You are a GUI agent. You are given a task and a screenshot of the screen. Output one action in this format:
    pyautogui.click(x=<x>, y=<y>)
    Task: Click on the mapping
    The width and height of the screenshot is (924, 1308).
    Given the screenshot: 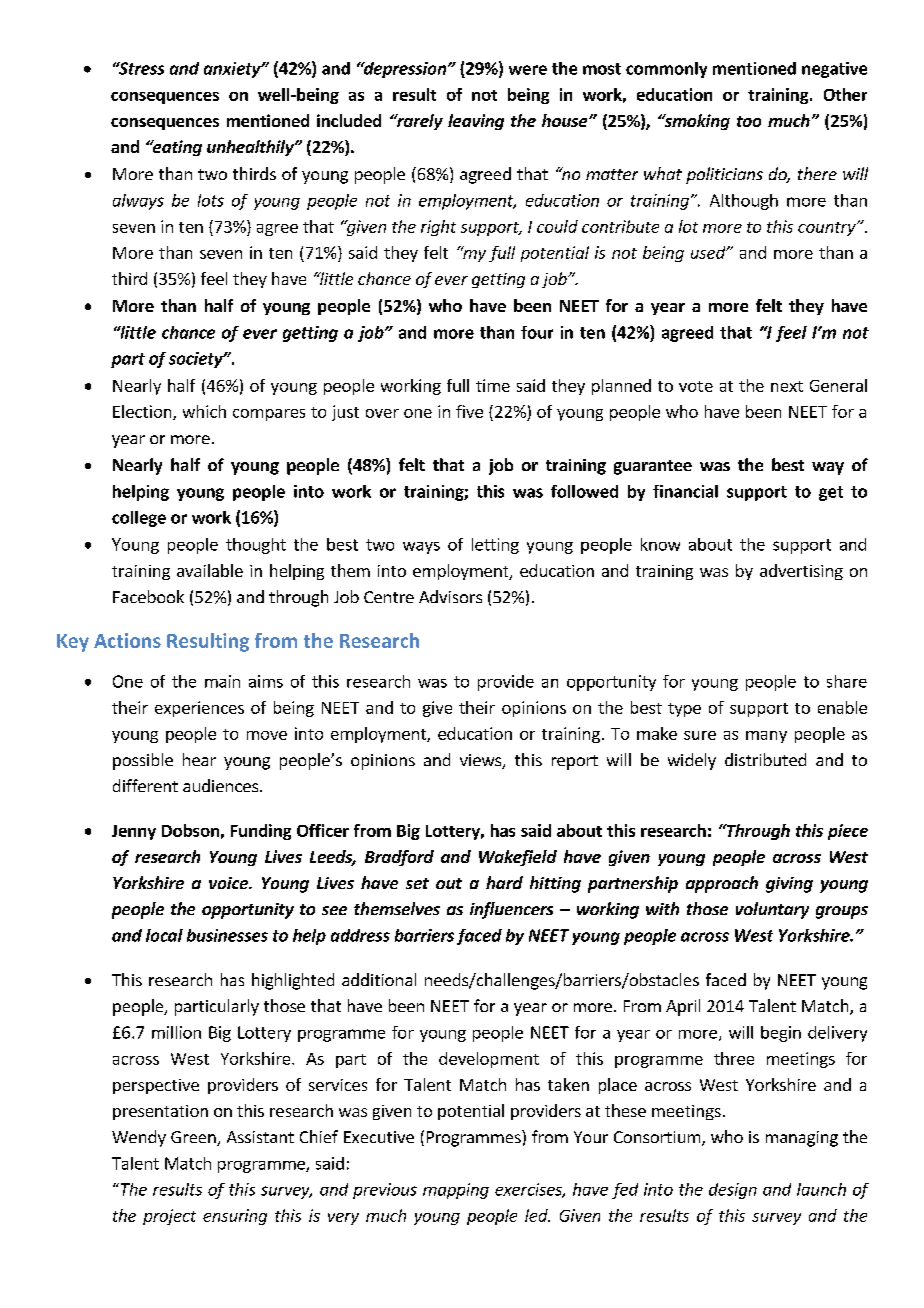 What is the action you would take?
    pyautogui.click(x=456, y=1191)
